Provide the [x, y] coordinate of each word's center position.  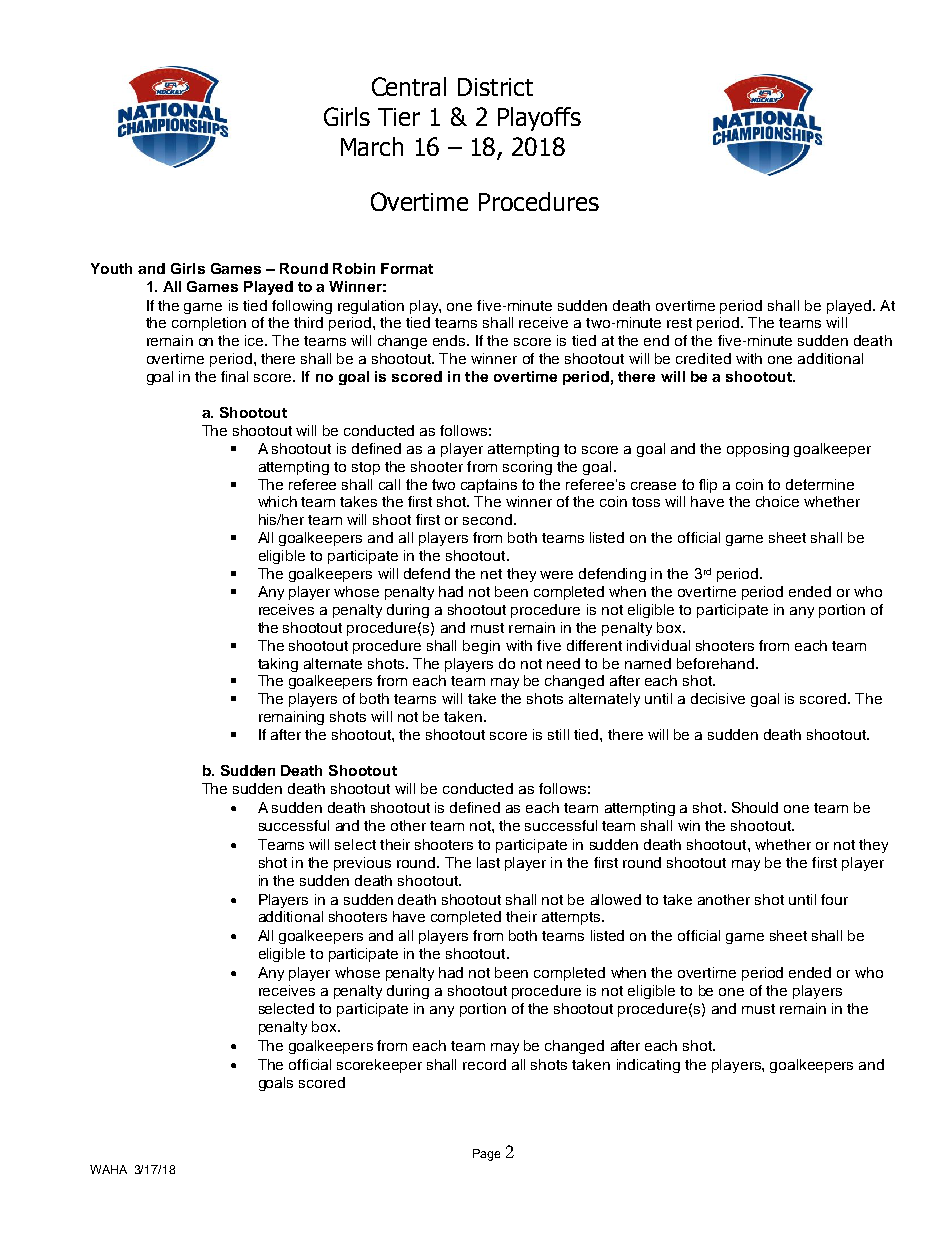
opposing [758, 450]
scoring [527, 468]
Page [486, 1155]
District [495, 87]
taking [278, 665]
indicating [648, 1066]
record [484, 1064]
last [488, 862]
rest [679, 323]
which [277, 501]
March [372, 146]
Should [755, 807]
